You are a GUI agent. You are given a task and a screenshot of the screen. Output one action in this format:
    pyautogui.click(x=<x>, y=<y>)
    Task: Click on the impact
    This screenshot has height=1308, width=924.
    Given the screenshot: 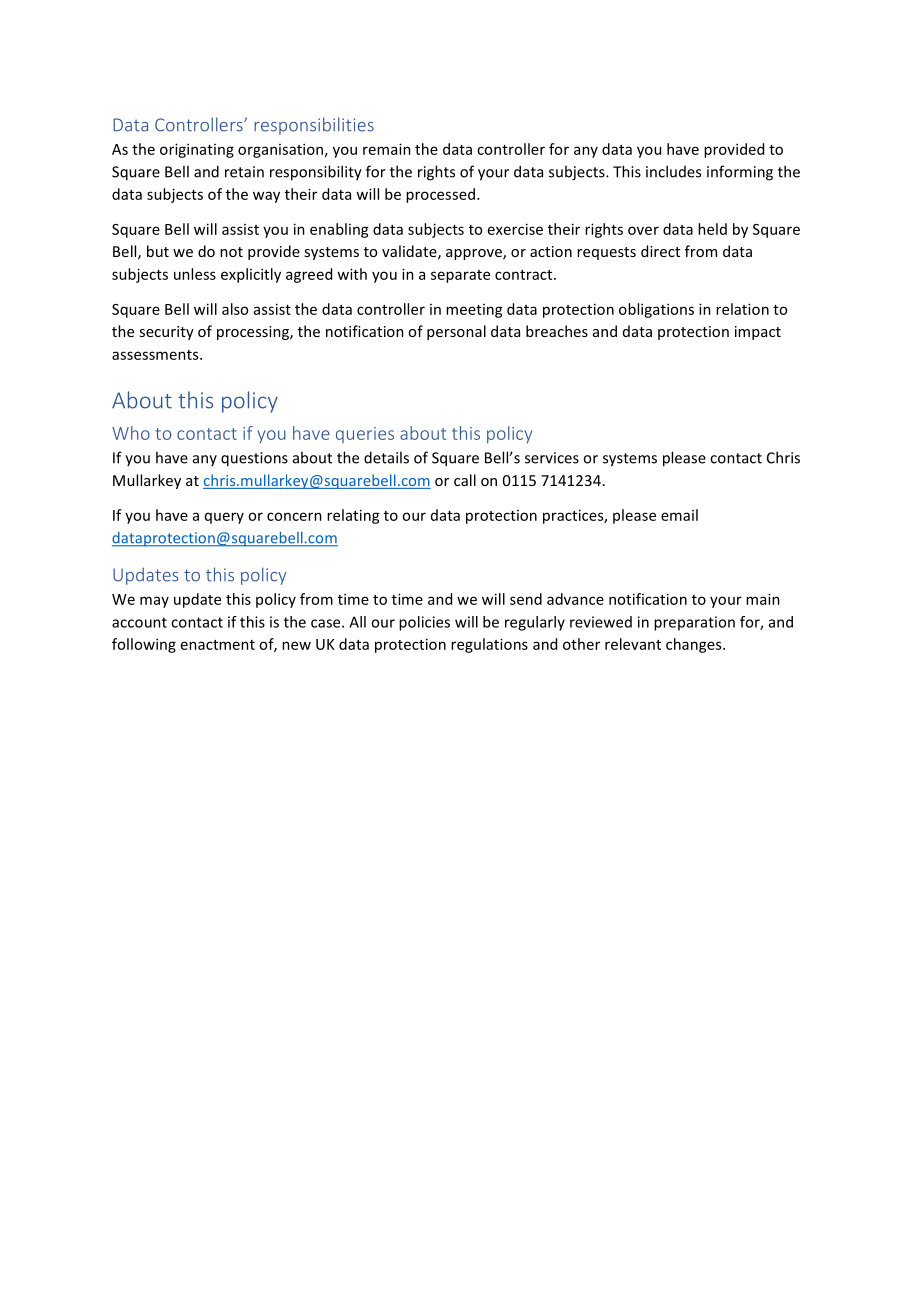 What is the action you would take?
    pyautogui.click(x=758, y=333)
